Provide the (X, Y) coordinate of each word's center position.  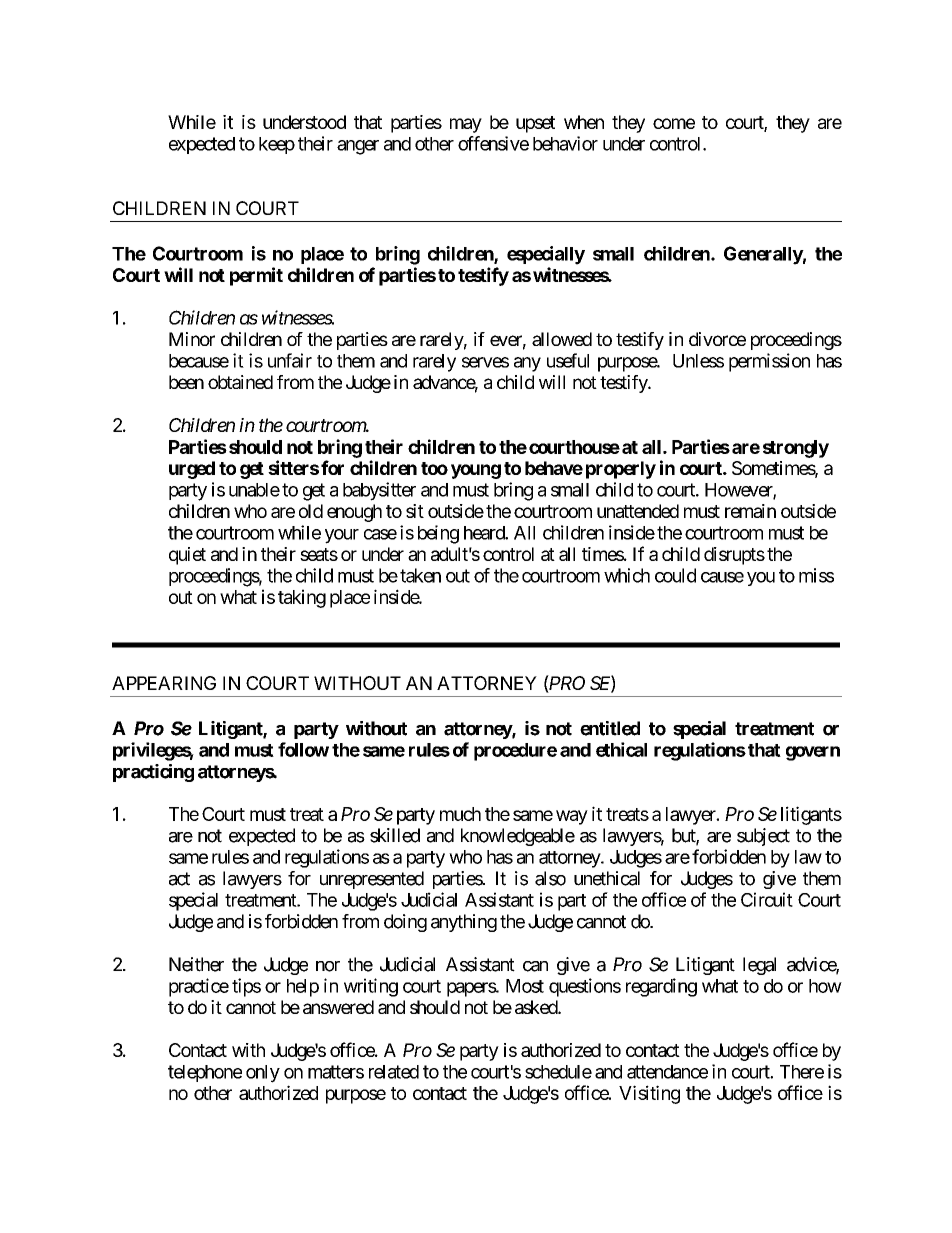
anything (464, 923)
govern (813, 753)
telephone (205, 1073)
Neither (196, 964)
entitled (610, 728)
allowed (562, 339)
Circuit (767, 899)
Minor (192, 339)
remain (750, 511)
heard (485, 533)
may (466, 125)
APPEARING (164, 683)
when (584, 122)
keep (277, 145)
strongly (796, 449)
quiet (187, 556)
